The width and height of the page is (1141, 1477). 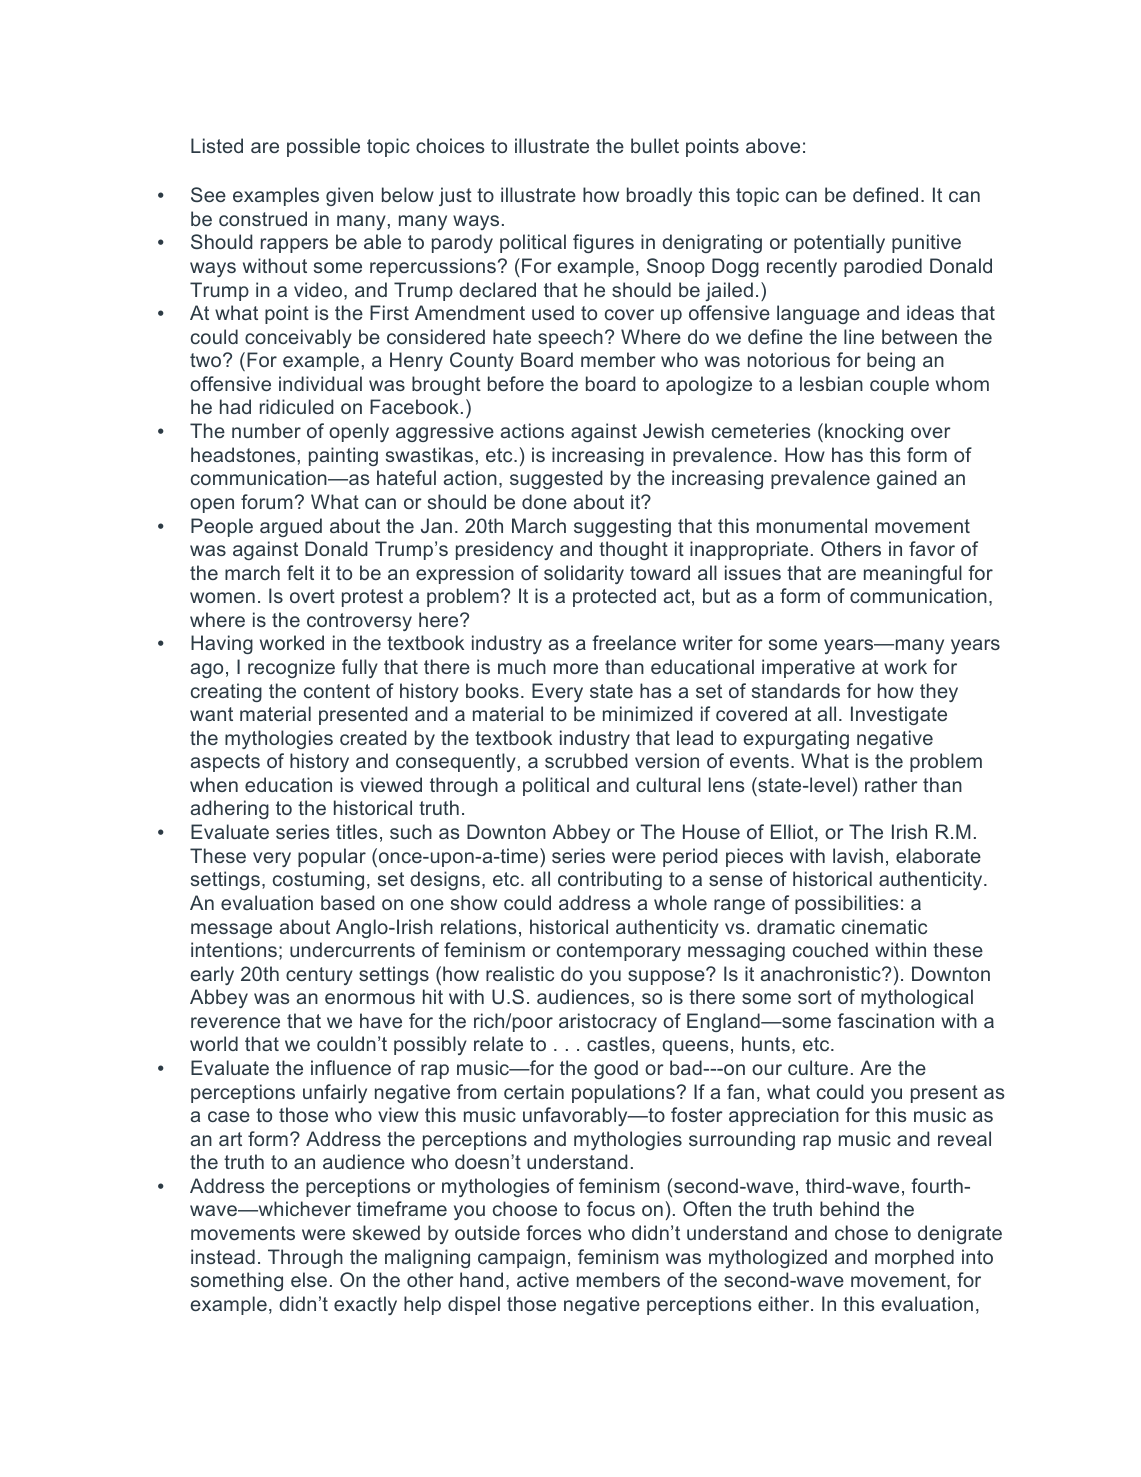 I want to click on morphed, so click(x=914, y=1258).
